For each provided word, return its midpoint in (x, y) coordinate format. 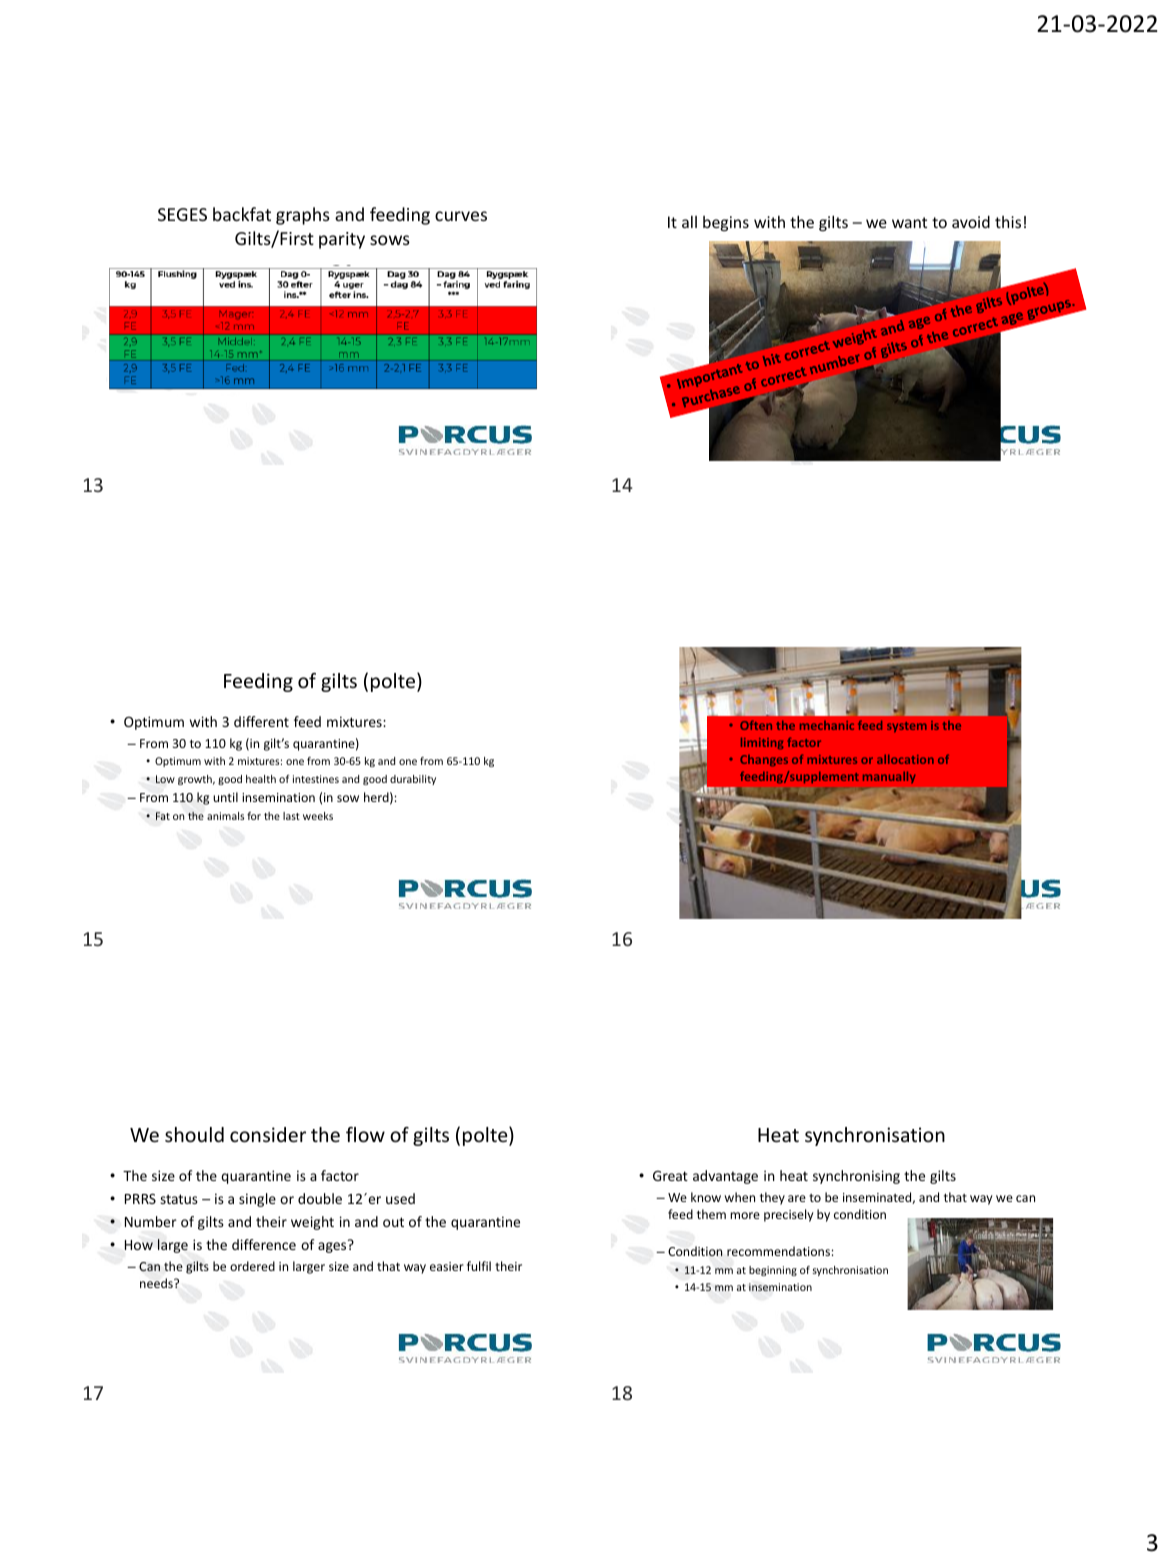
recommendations (778, 1251)
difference (264, 1244)
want (909, 222)
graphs (303, 216)
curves (461, 216)
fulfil (479, 1266)
